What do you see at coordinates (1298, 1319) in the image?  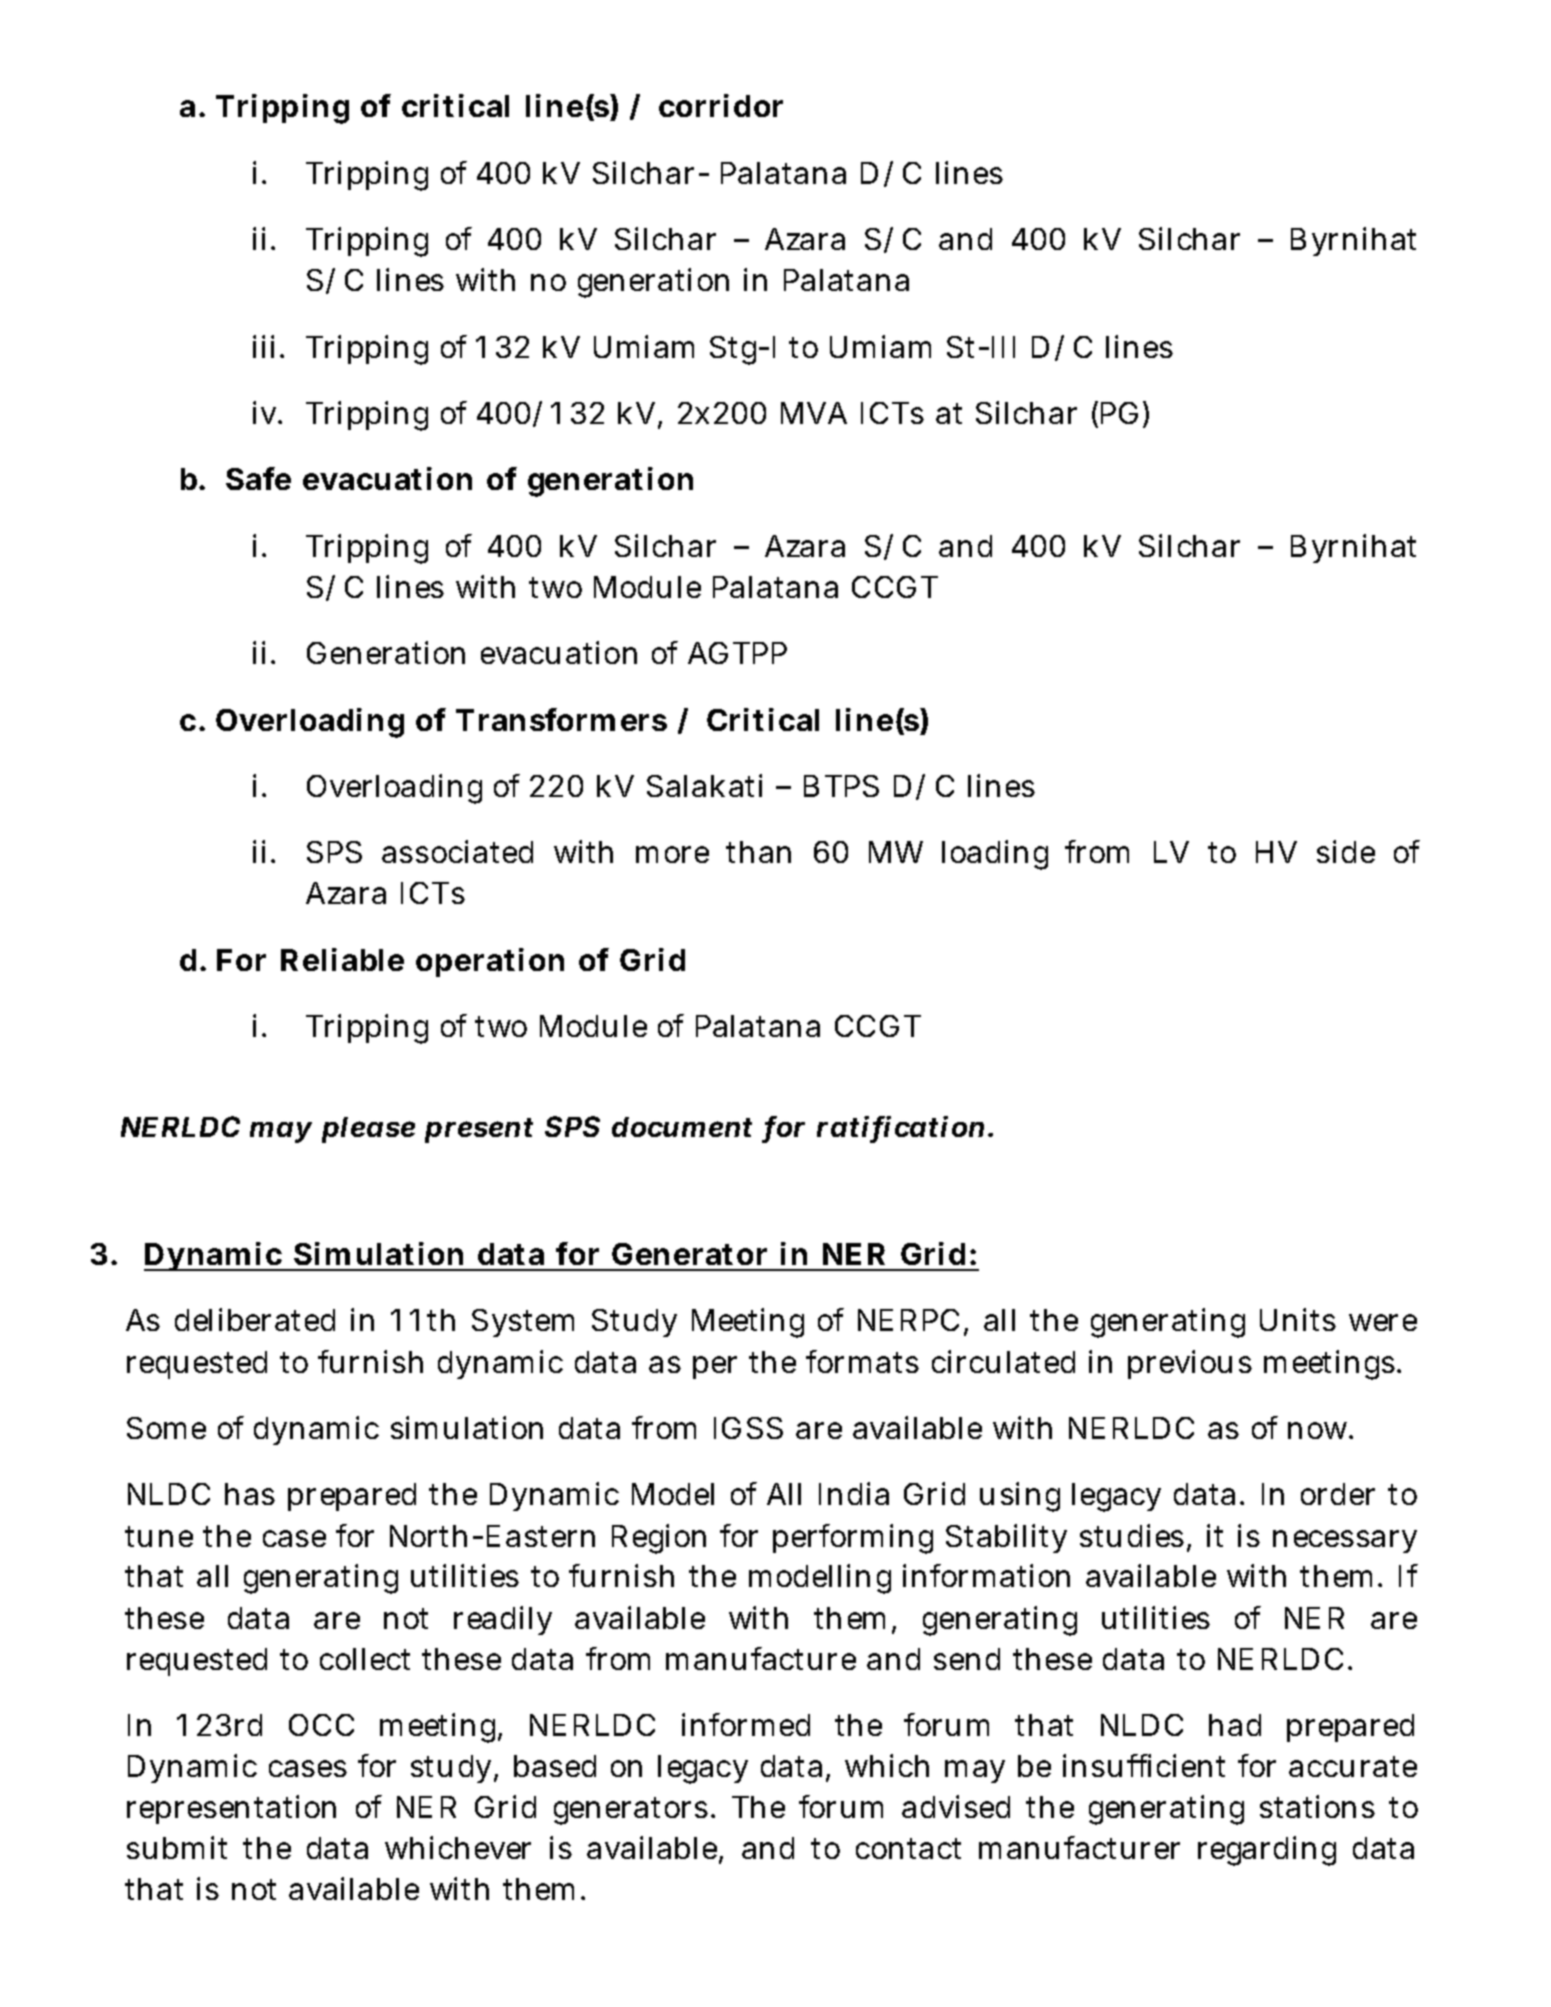 I see `Units` at bounding box center [1298, 1319].
